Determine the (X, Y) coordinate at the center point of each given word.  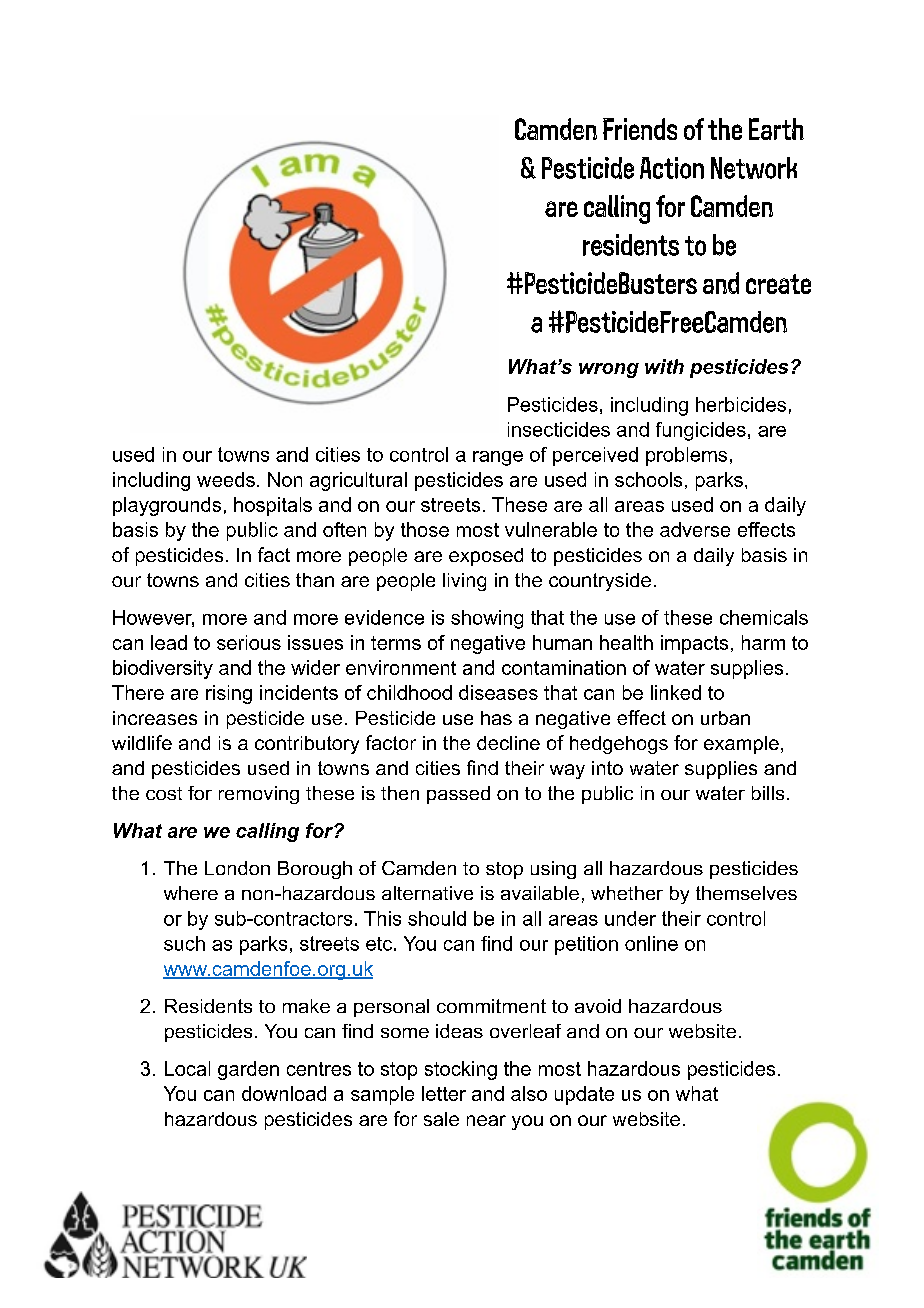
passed (458, 795)
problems (686, 456)
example (741, 745)
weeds (226, 479)
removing (259, 795)
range (498, 458)
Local (187, 1068)
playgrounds (167, 506)
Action (672, 168)
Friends (640, 129)
